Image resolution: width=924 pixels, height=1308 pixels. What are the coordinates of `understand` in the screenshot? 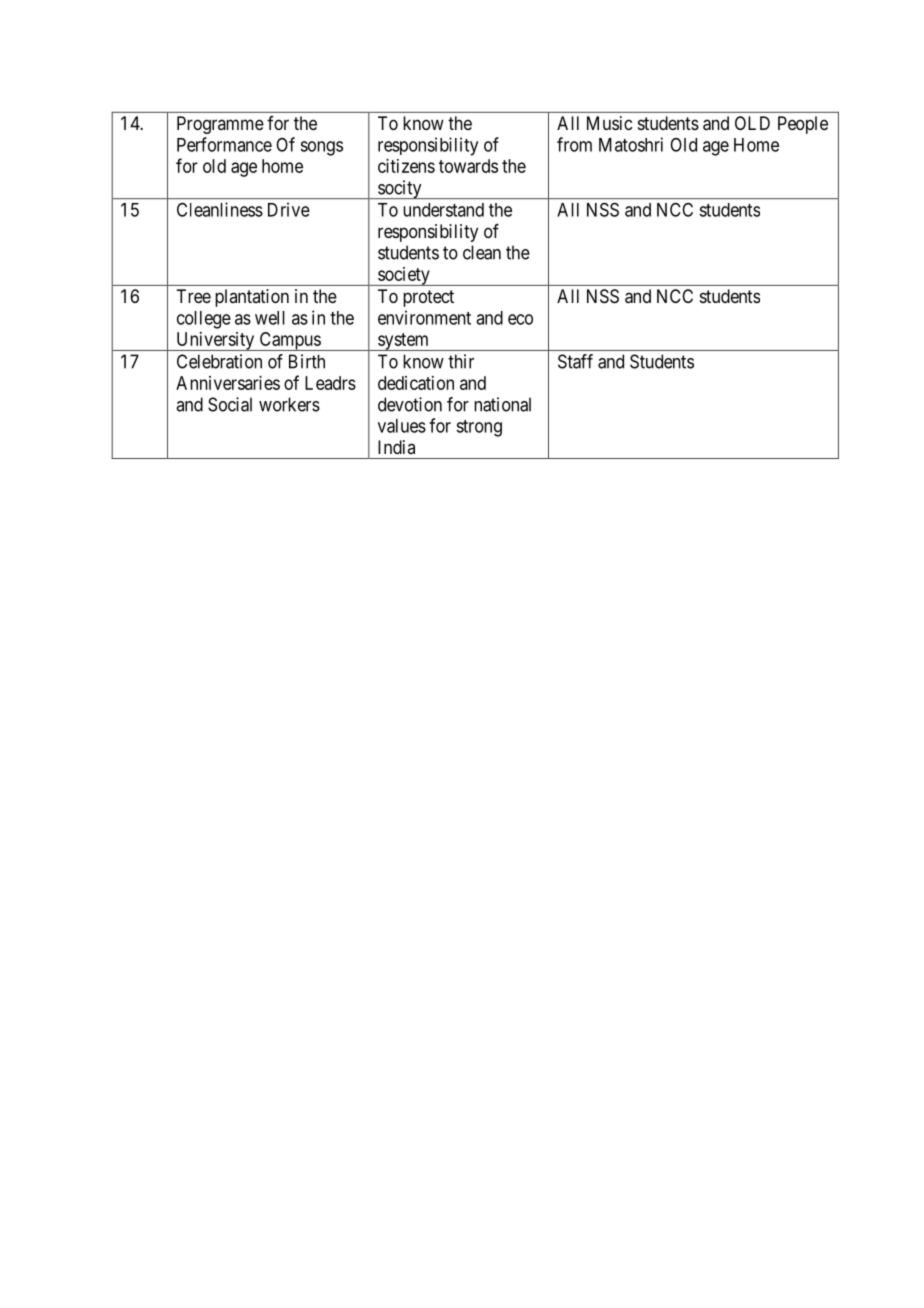 It's located at (443, 210).
